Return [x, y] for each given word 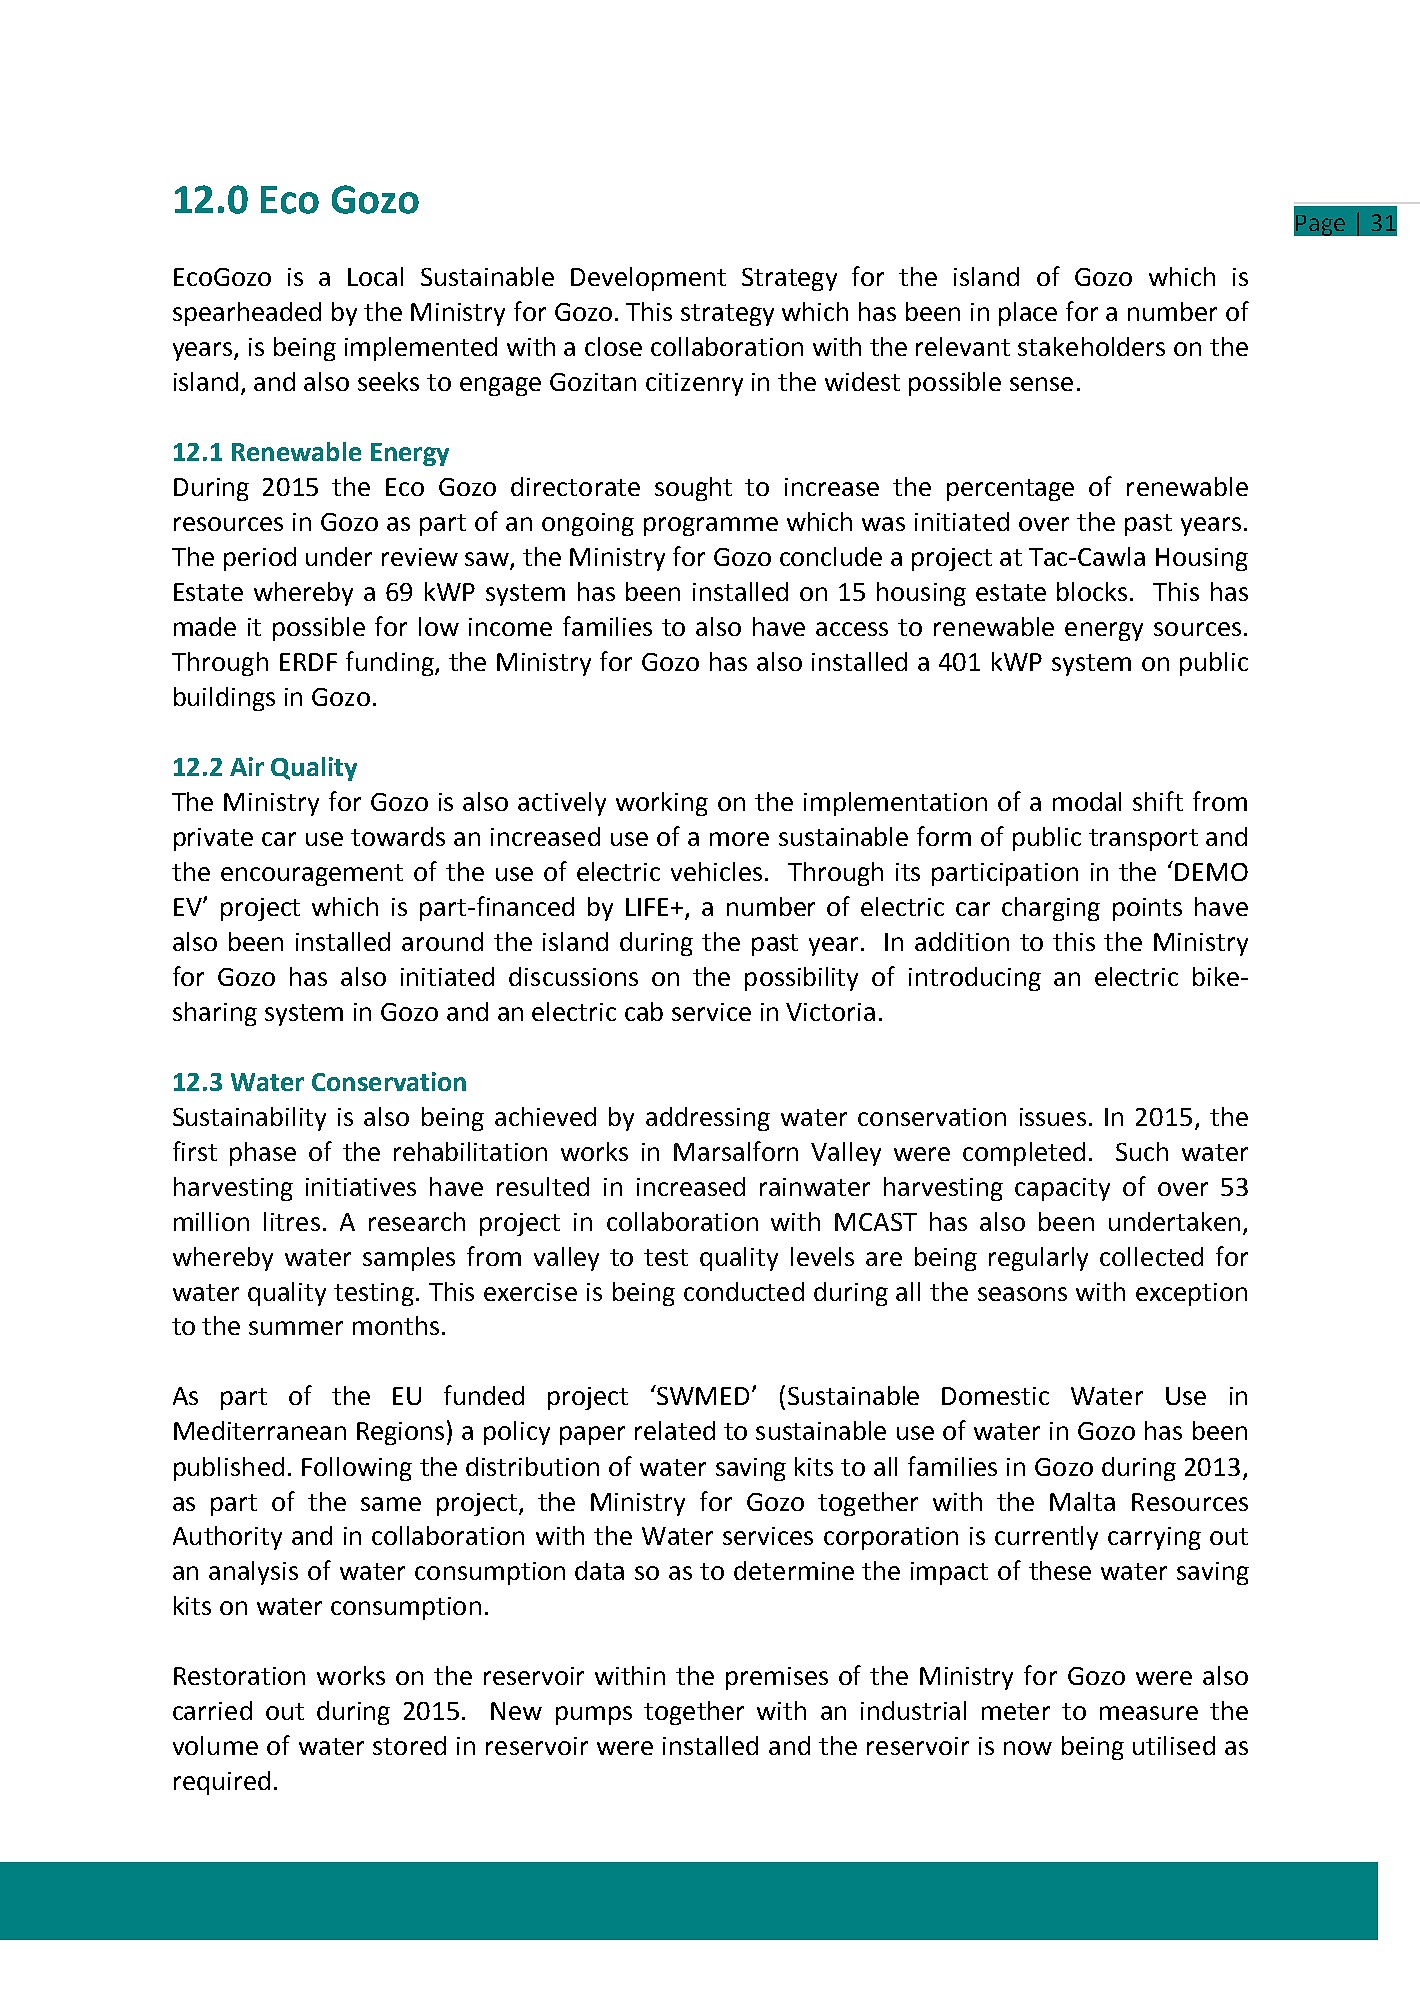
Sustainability [249, 1119]
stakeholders [1091, 346]
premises [777, 1678]
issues [1053, 1117]
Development [648, 279]
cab [644, 1011]
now [1028, 1748]
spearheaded [247, 314]
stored [409, 1745]
